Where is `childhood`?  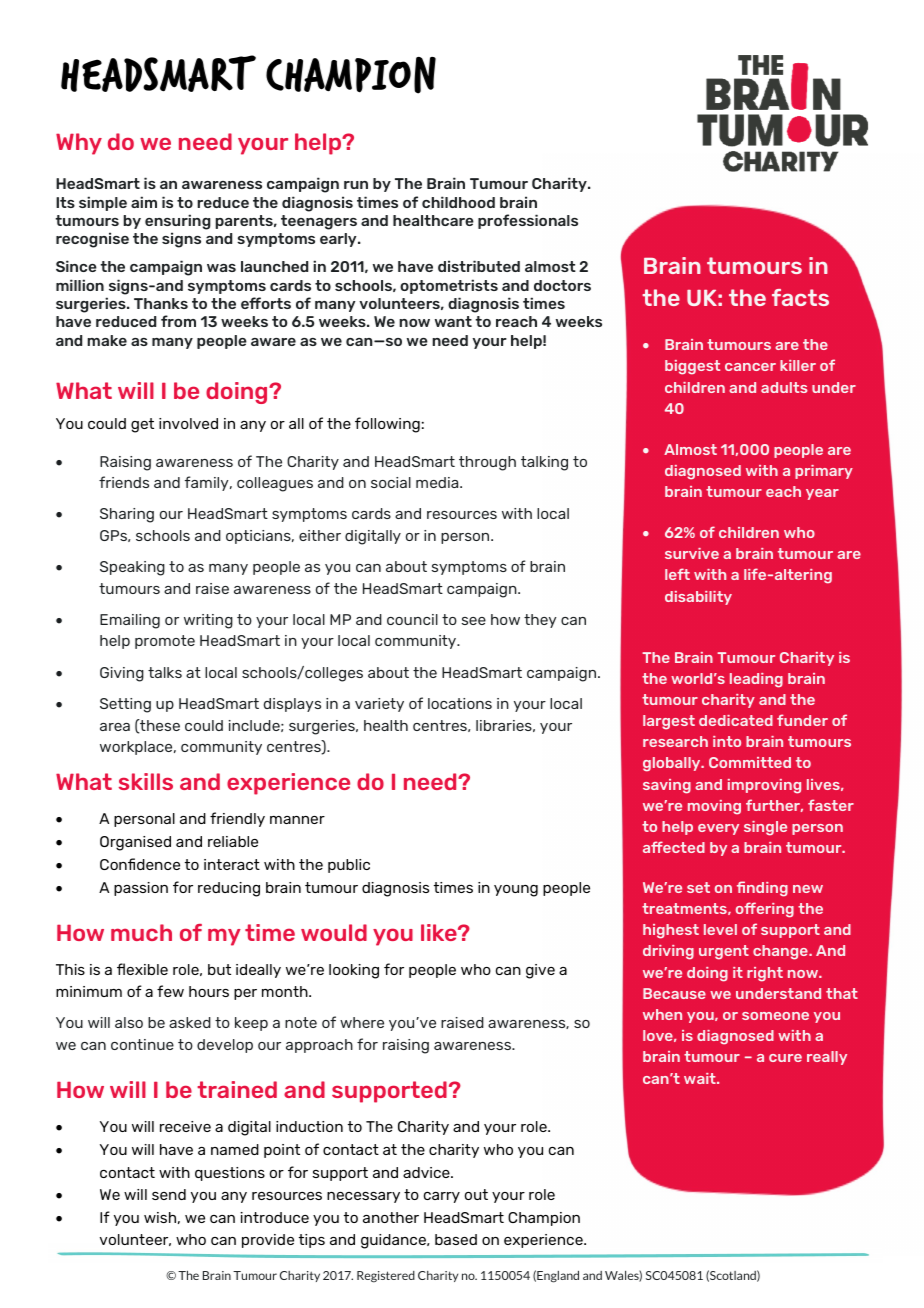
childhood is located at coordinates (458, 202).
